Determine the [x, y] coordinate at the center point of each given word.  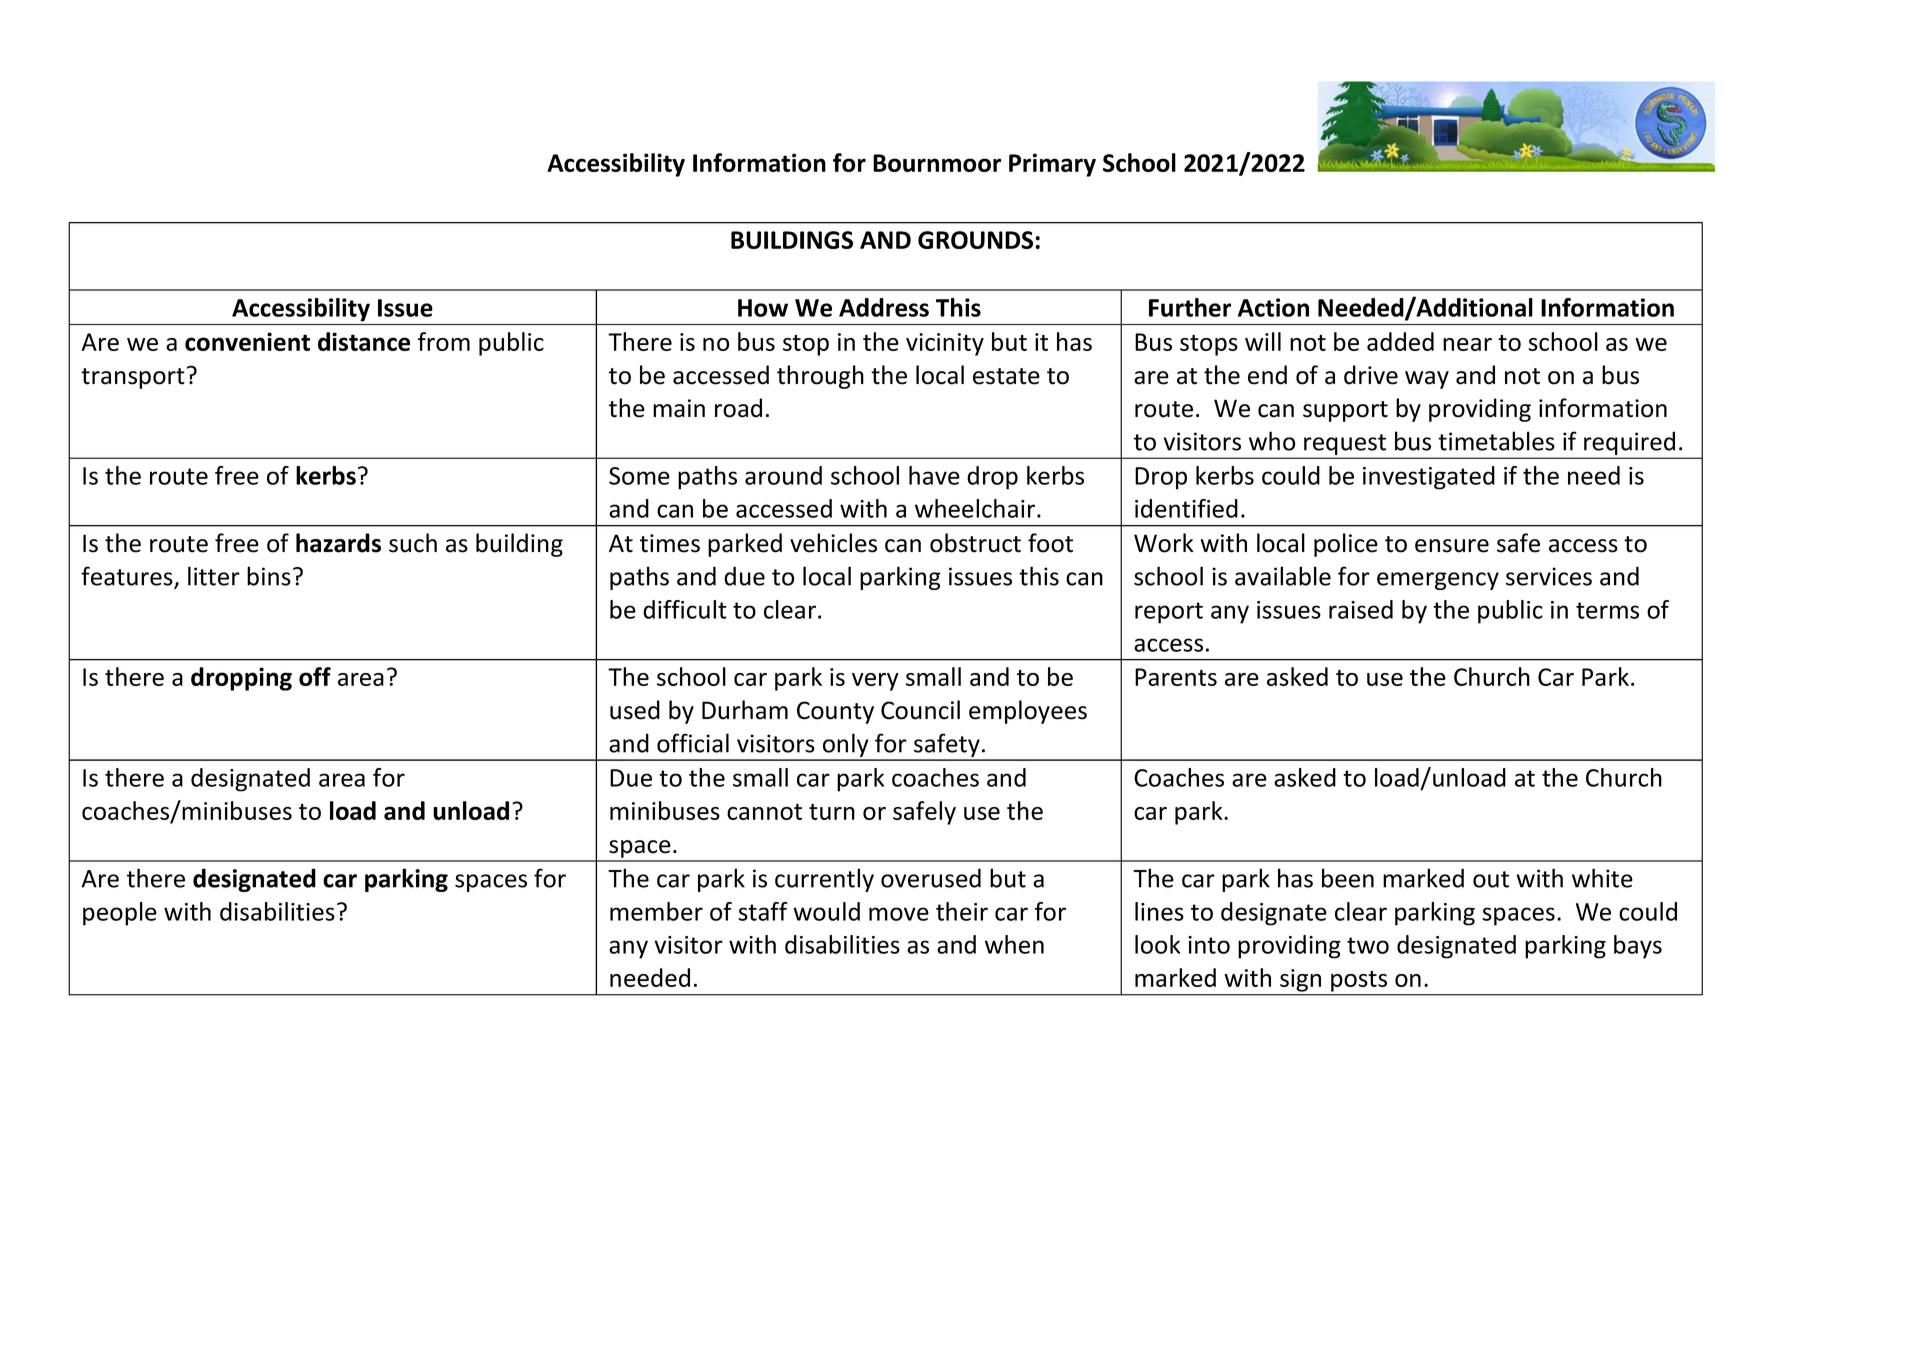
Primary [1052, 165]
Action [1273, 307]
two [1368, 945]
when [1014, 944]
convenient [247, 341]
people [120, 914]
